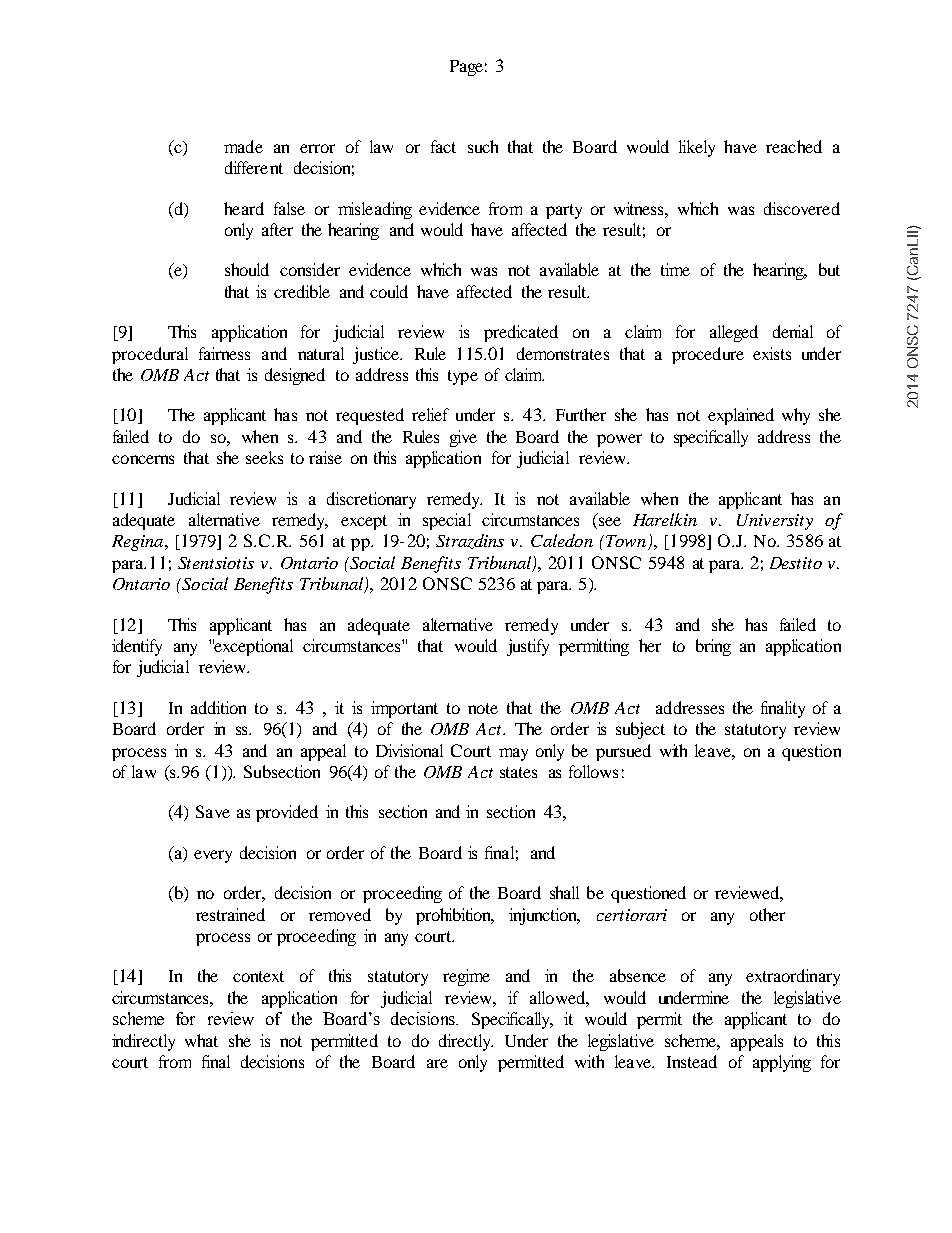 The image size is (952, 1233). What do you see at coordinates (137, 647) in the screenshot?
I see `identify` at bounding box center [137, 647].
